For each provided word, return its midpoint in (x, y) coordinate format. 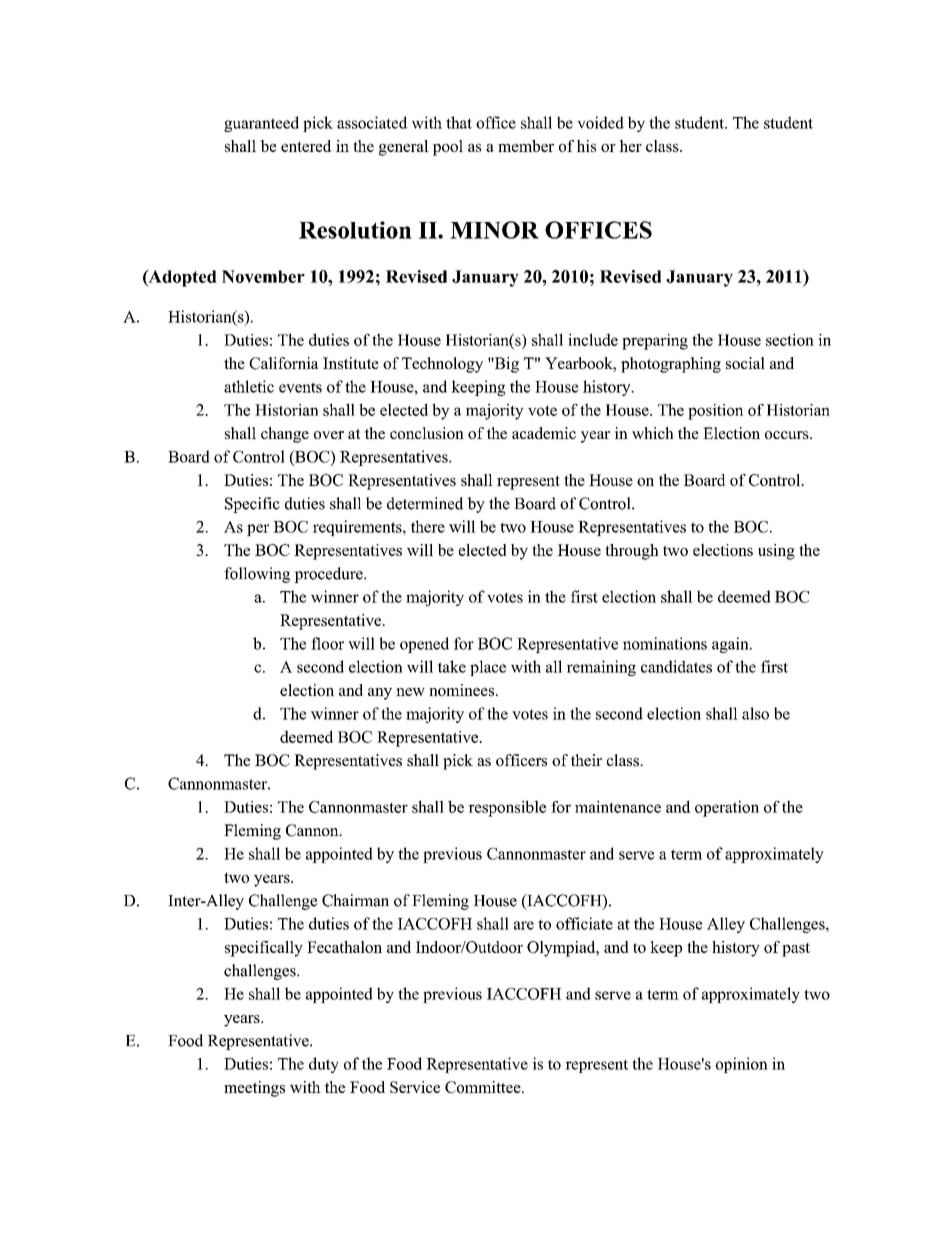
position (715, 412)
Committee (484, 1087)
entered (306, 146)
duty (324, 1065)
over (329, 435)
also (755, 713)
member (526, 146)
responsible (507, 808)
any (380, 694)
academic (544, 433)
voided (600, 122)
